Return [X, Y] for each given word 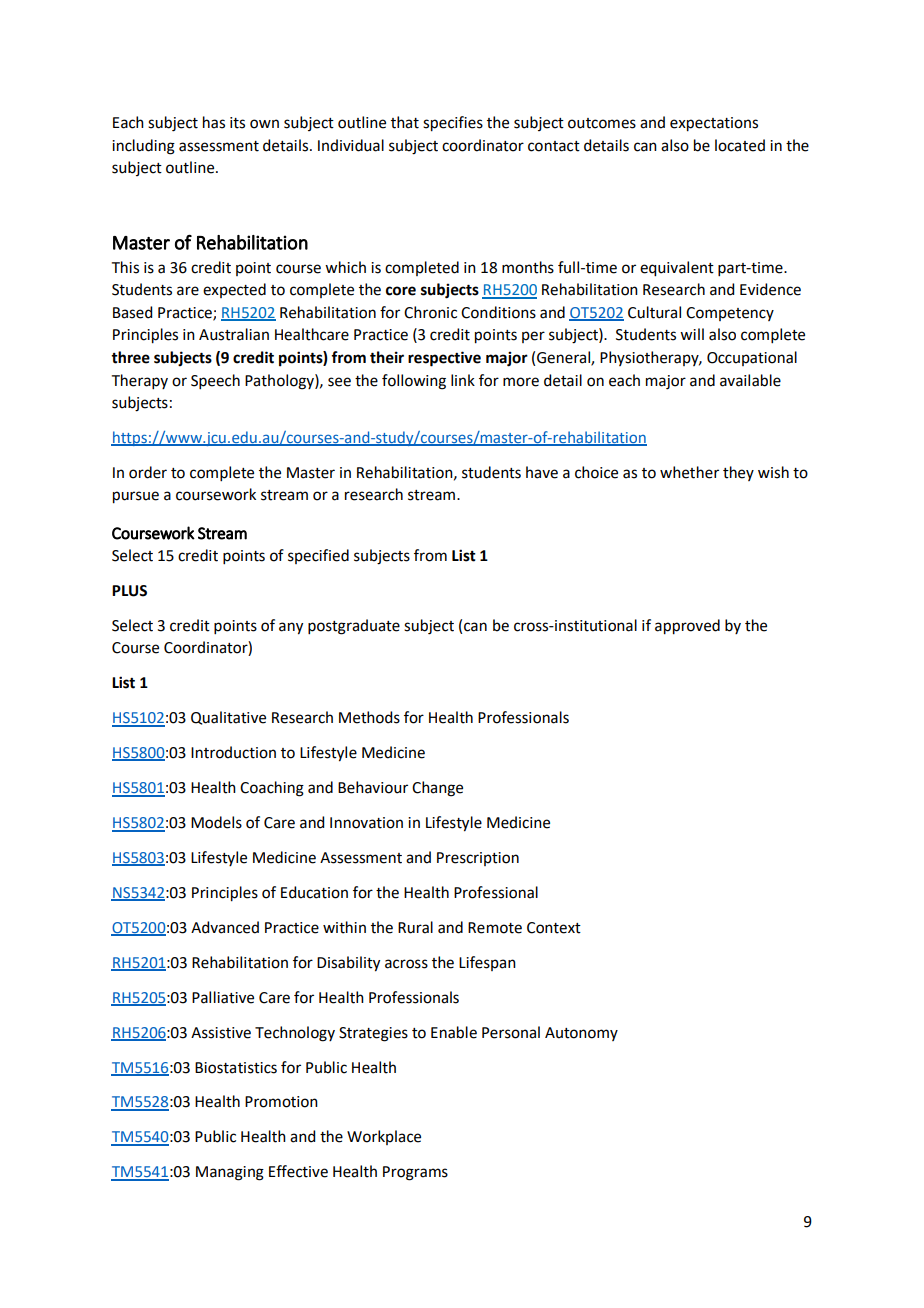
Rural [415, 927]
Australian [234, 334]
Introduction [233, 752]
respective [444, 359]
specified [318, 556]
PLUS [129, 591]
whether [689, 472]
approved [687, 627]
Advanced [225, 927]
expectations [714, 124]
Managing [230, 1173]
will [692, 334]
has [214, 122]
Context [554, 928]
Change [437, 789]
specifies [453, 124]
